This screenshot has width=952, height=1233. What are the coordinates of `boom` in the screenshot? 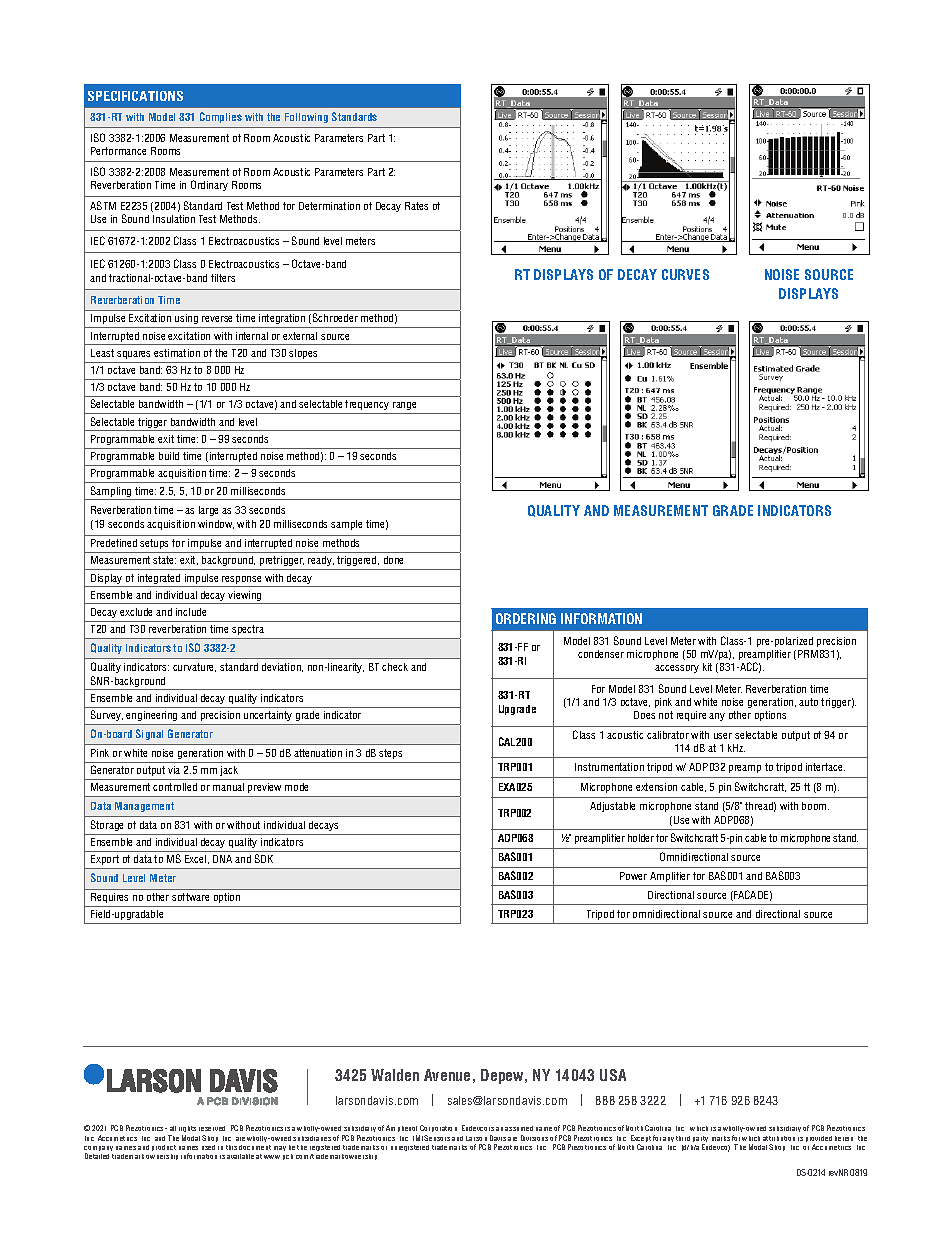 It's located at (815, 806).
